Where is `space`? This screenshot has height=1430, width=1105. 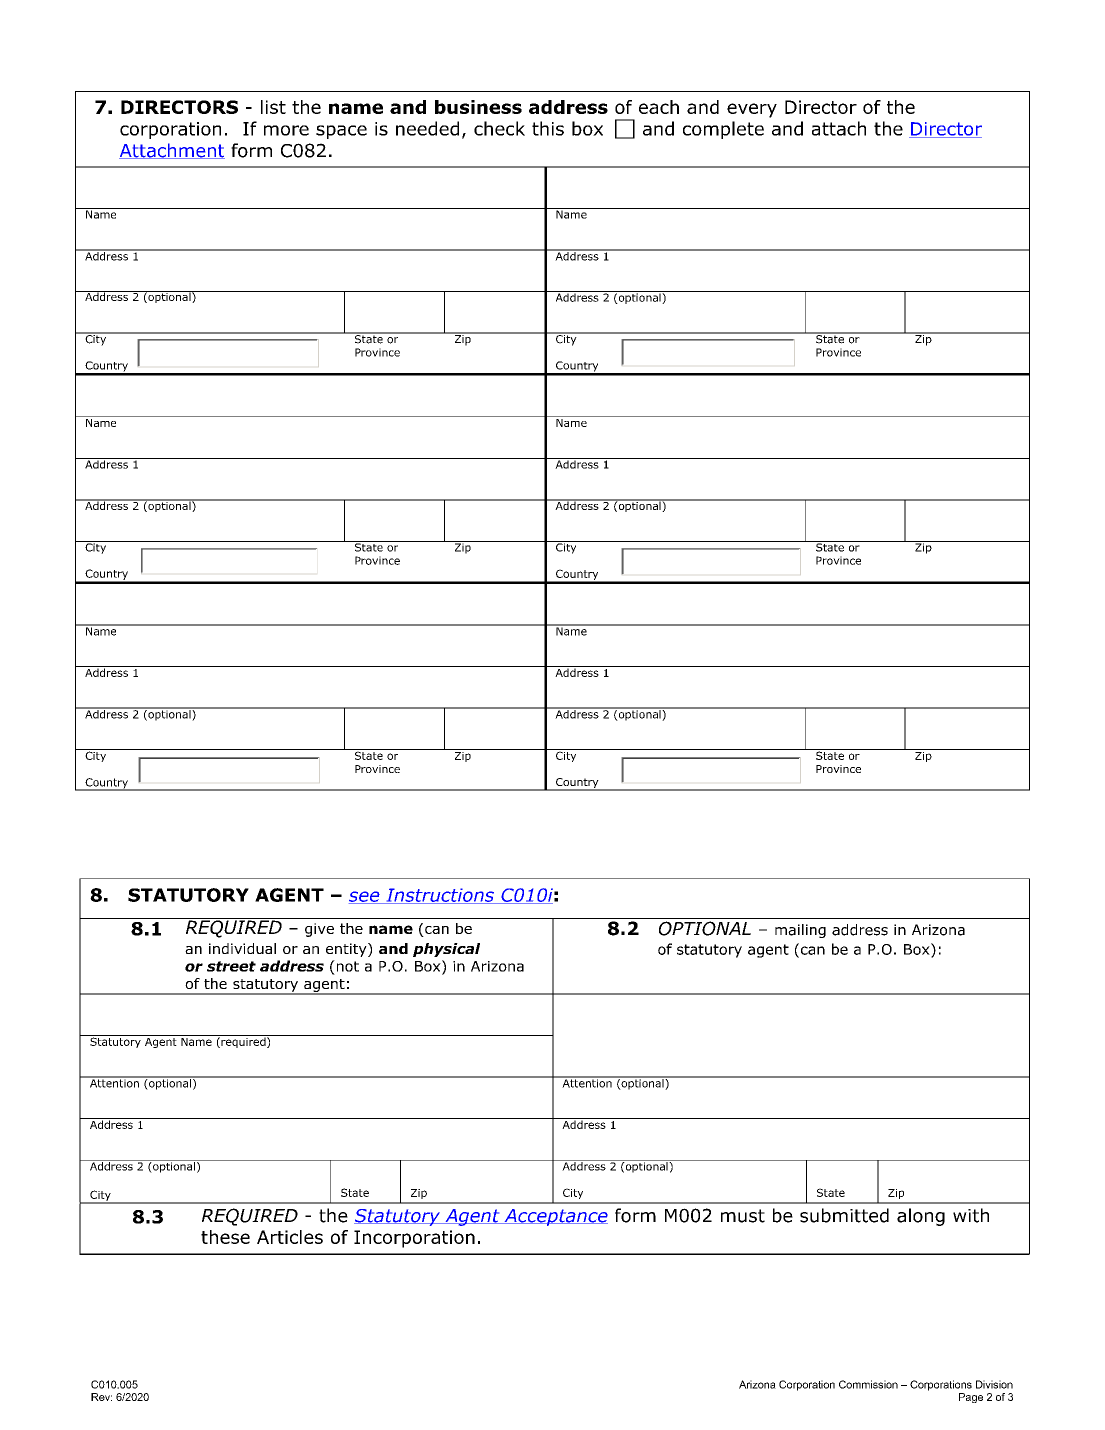
space is located at coordinates (341, 132).
